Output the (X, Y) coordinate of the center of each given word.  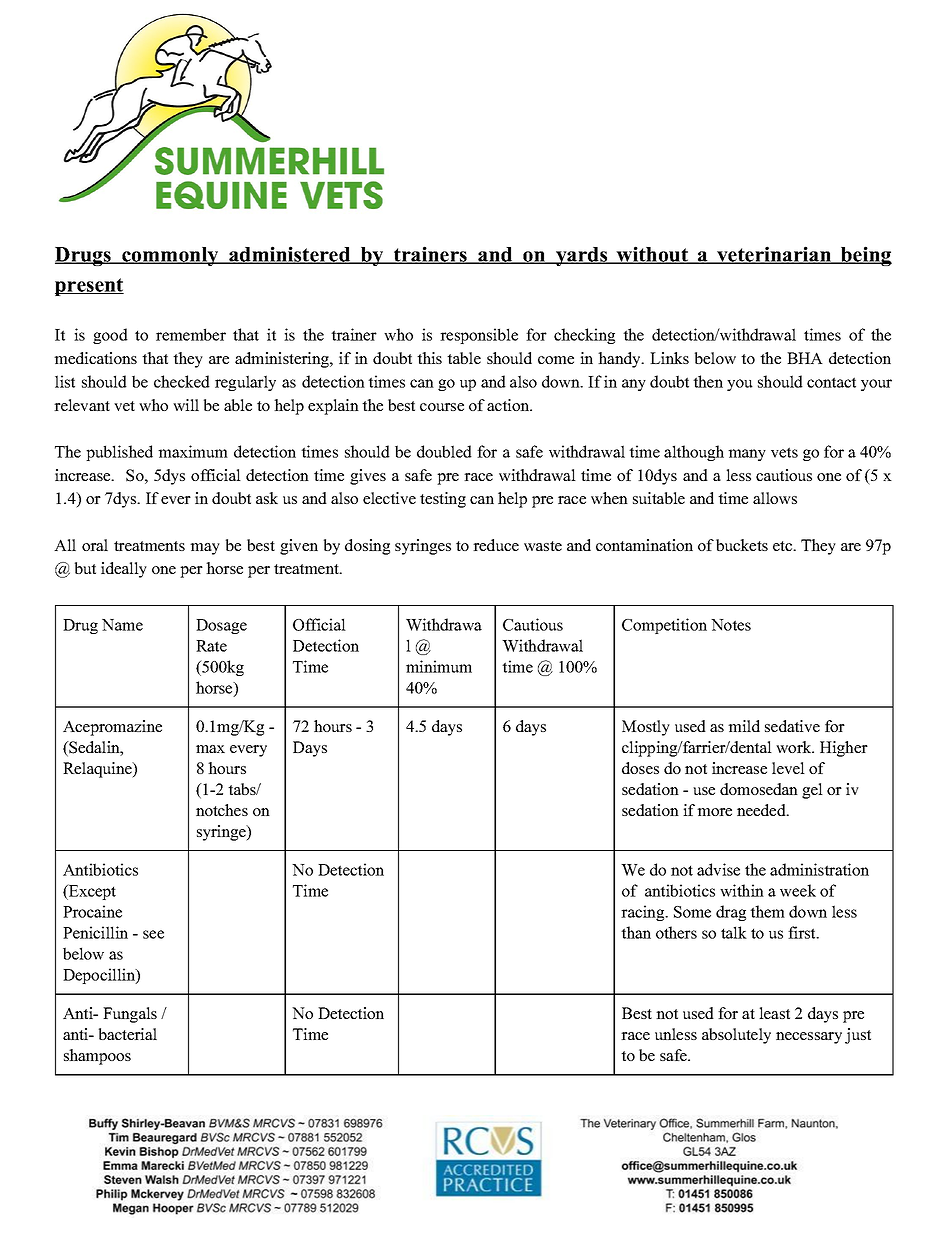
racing (644, 913)
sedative (792, 726)
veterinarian (774, 255)
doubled (444, 451)
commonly (170, 256)
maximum (193, 451)
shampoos (97, 1057)
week (798, 890)
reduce (496, 545)
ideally (124, 570)
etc (784, 546)
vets (784, 452)
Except (91, 892)
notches (222, 810)
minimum (439, 666)
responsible (479, 336)
